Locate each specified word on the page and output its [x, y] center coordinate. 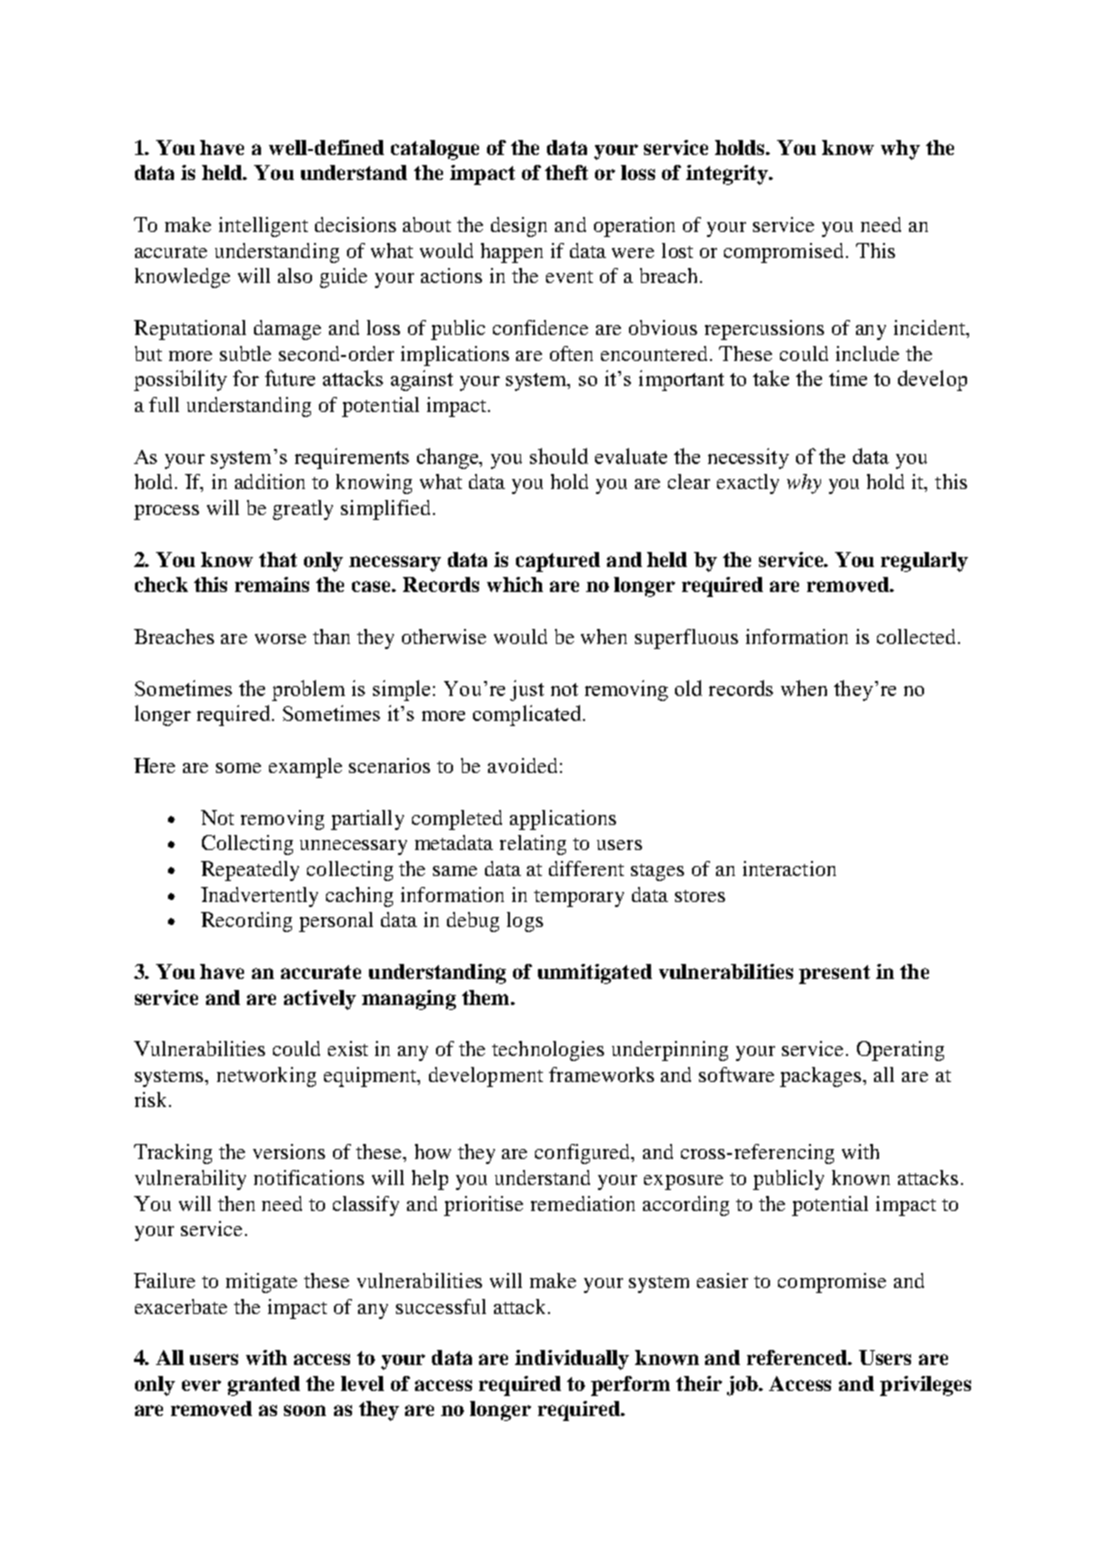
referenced [798, 1357]
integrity [728, 175]
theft [566, 172]
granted [264, 1386]
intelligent [263, 227]
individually [572, 1360]
